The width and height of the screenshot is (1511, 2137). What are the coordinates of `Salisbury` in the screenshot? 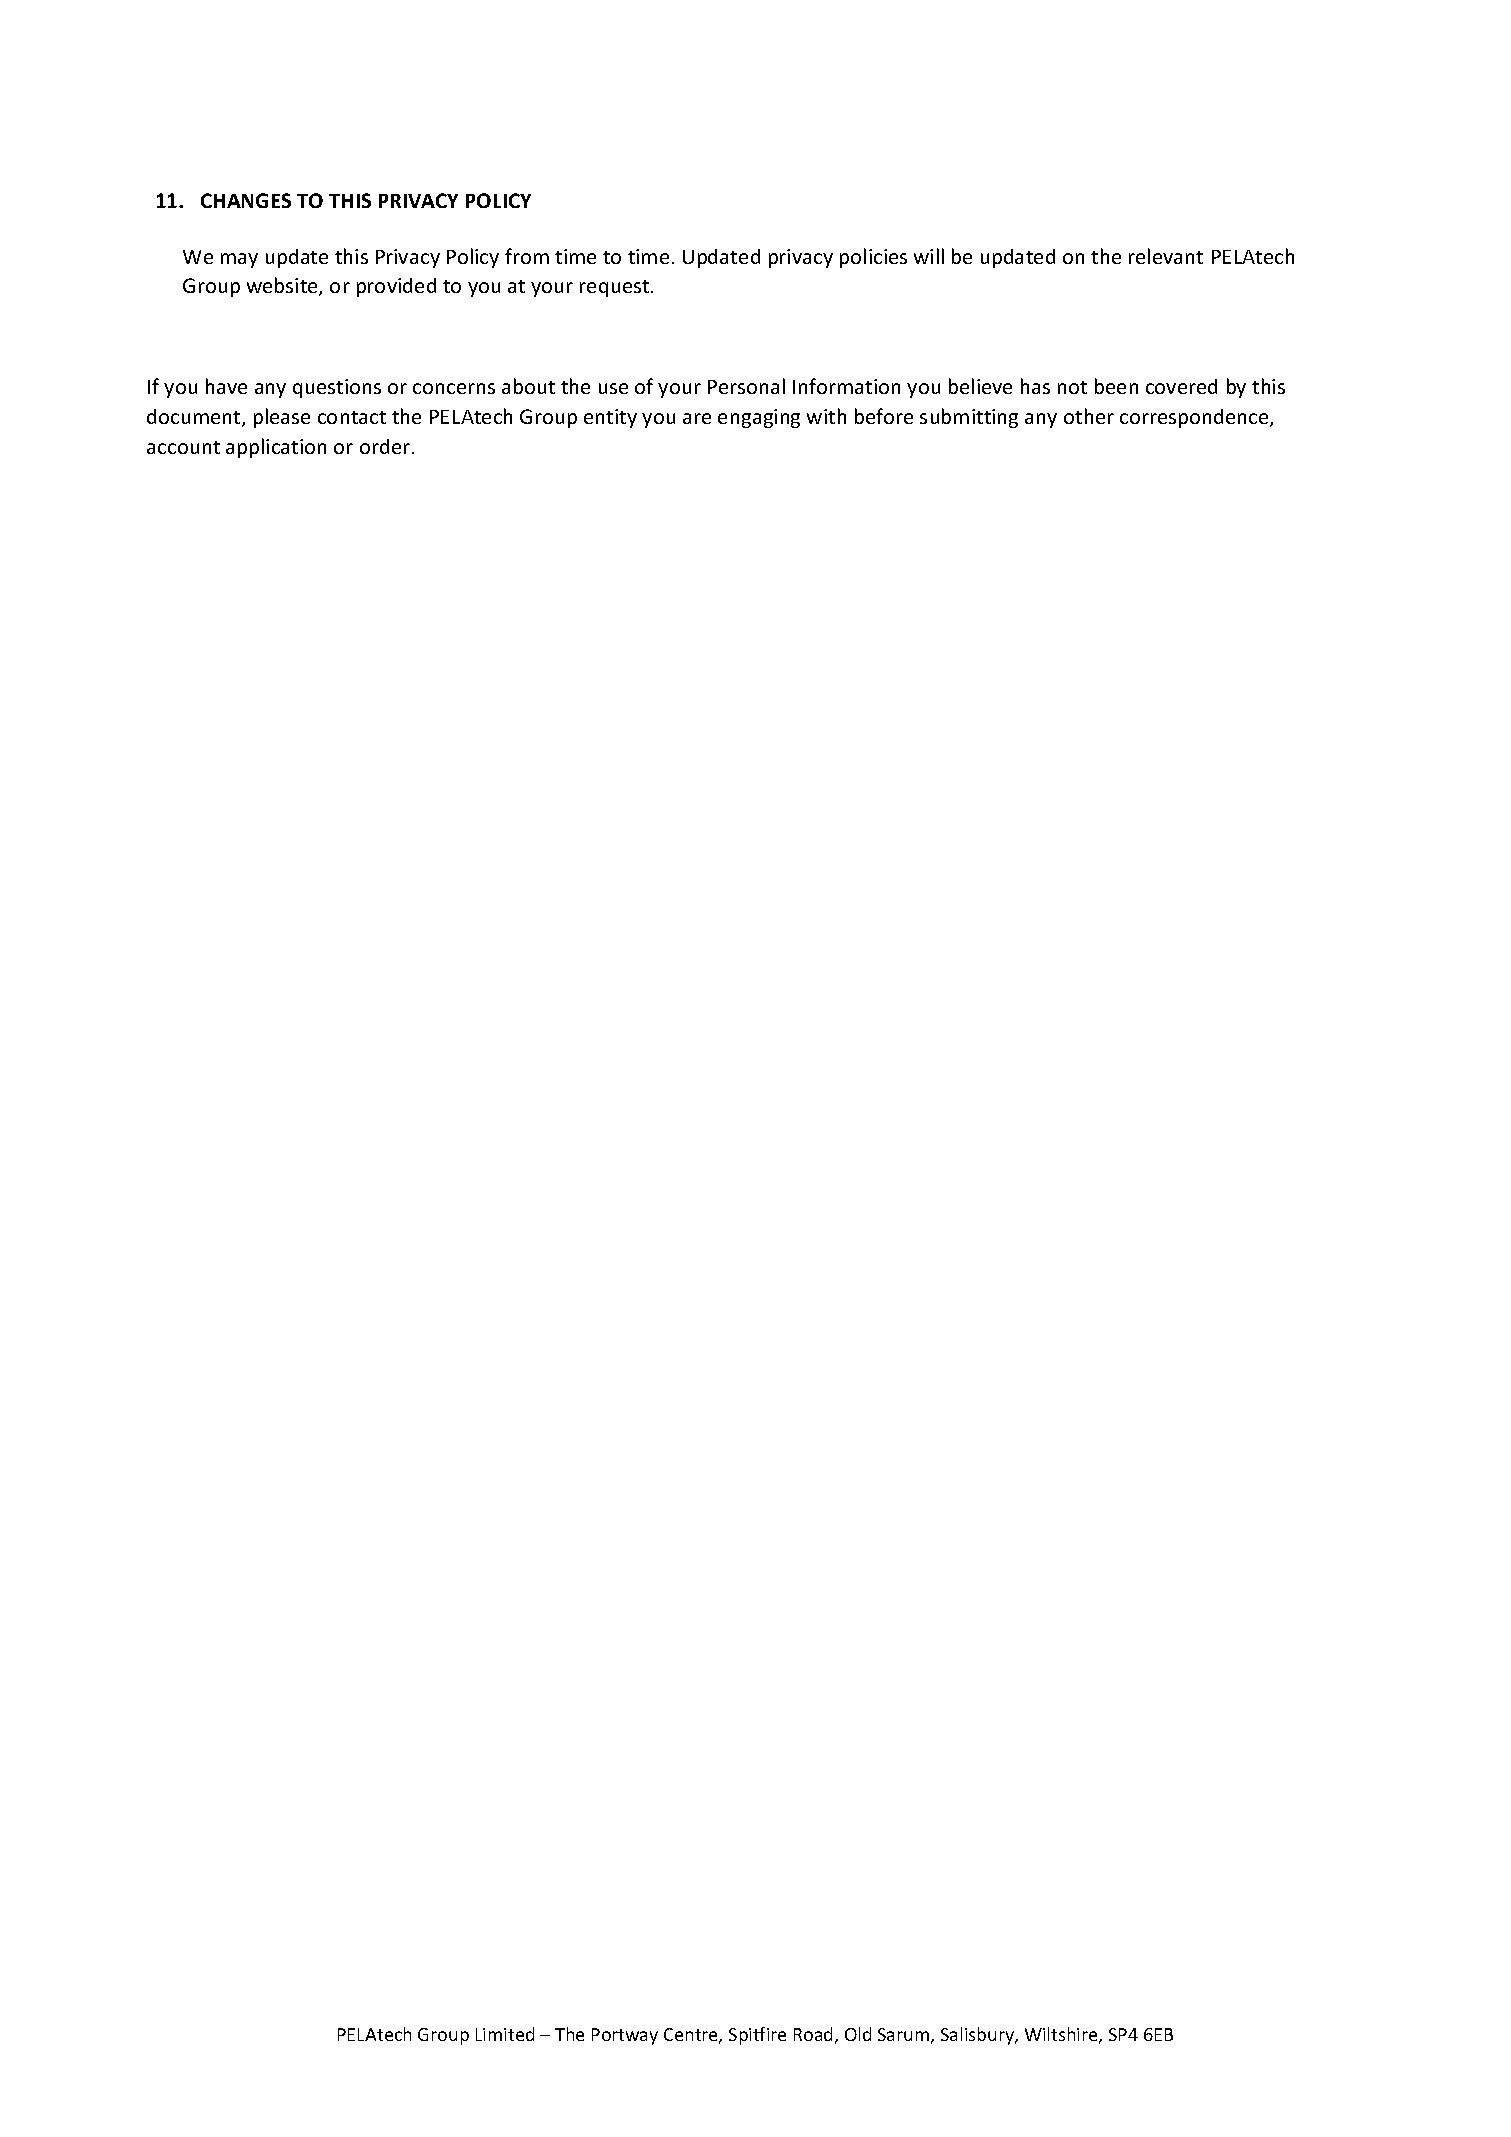 It's located at (978, 2036).
